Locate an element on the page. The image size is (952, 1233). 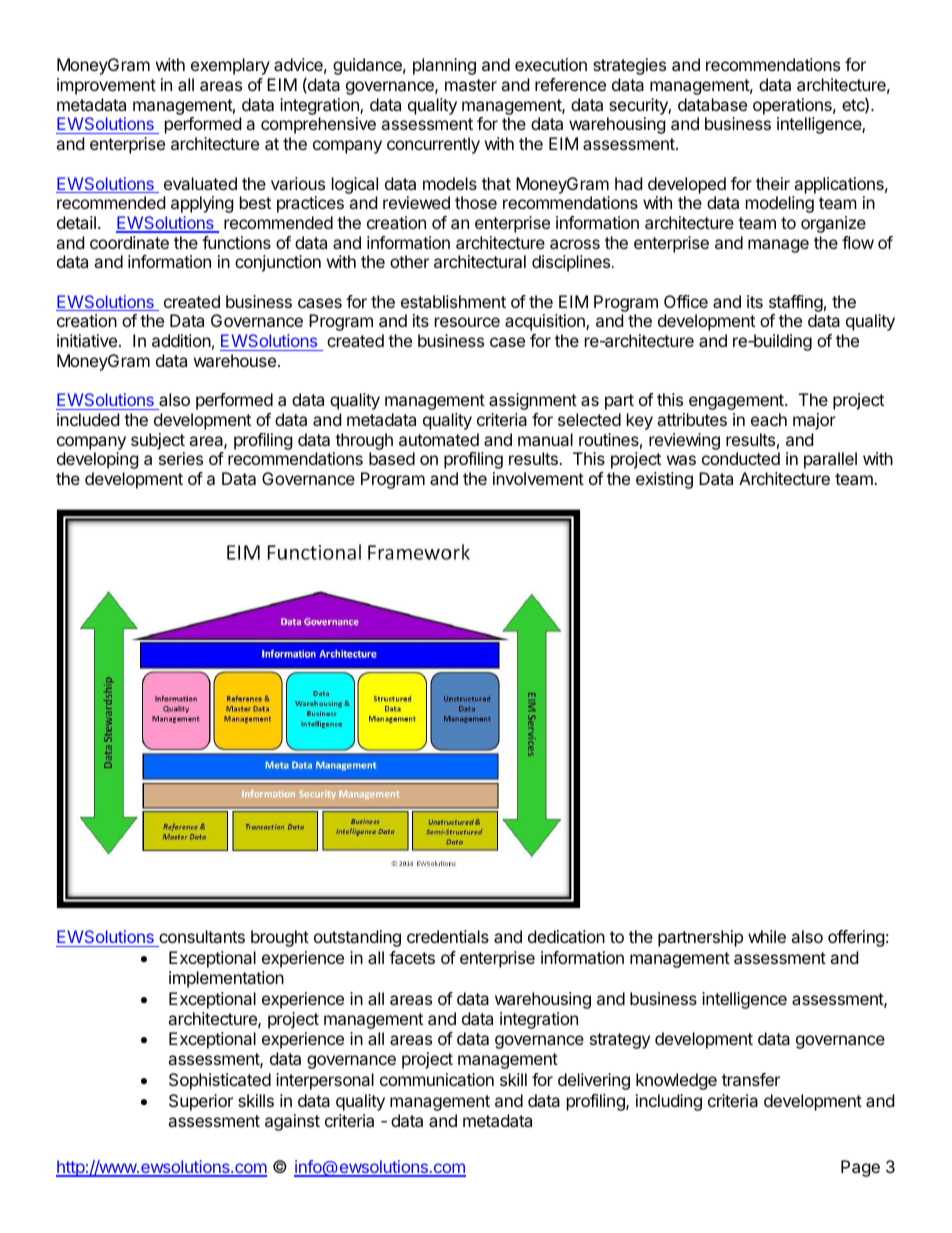
conducted is located at coordinates (741, 458).
